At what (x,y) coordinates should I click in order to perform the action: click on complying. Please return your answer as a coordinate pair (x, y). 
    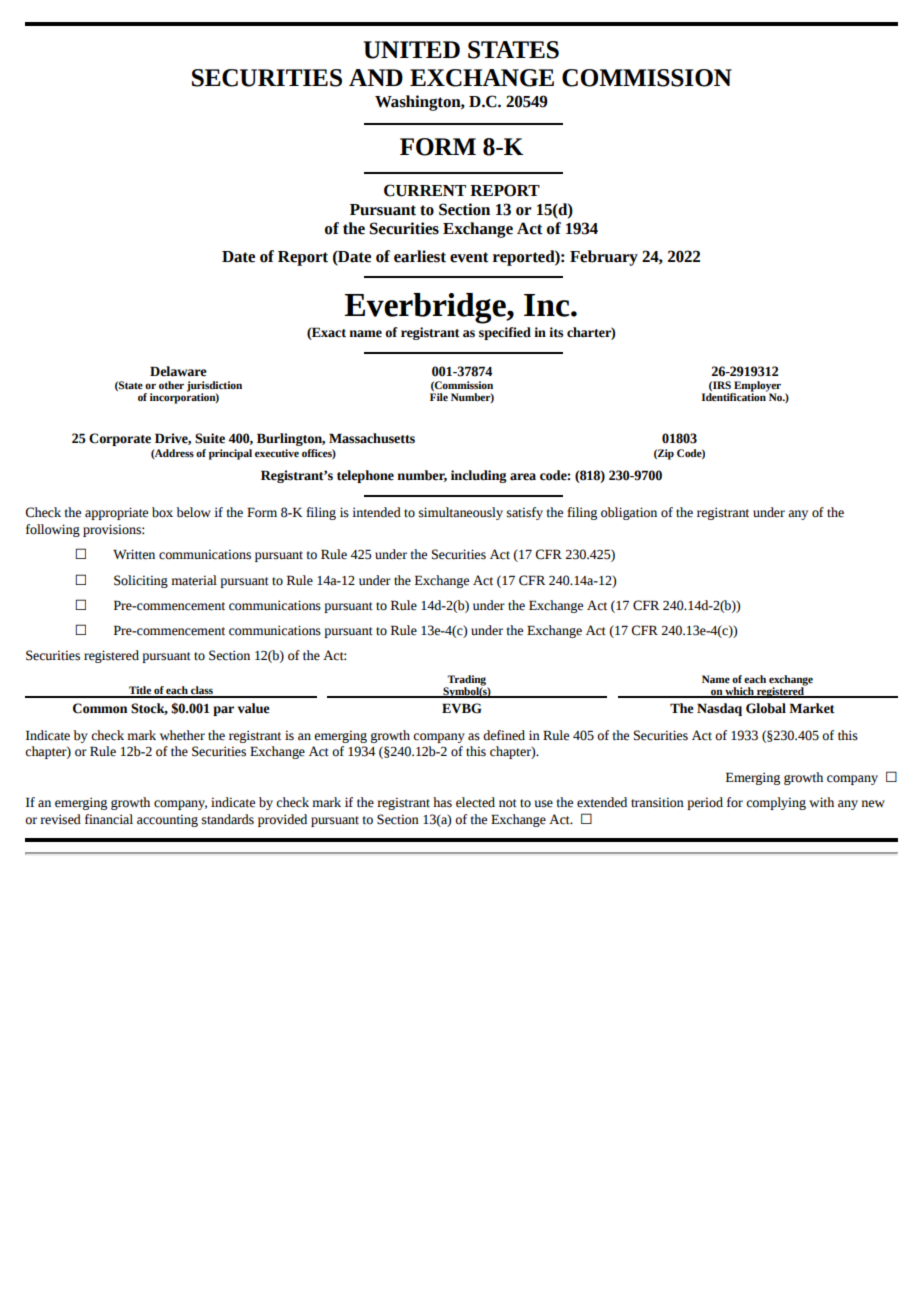
    Looking at the image, I should click on (776, 803).
